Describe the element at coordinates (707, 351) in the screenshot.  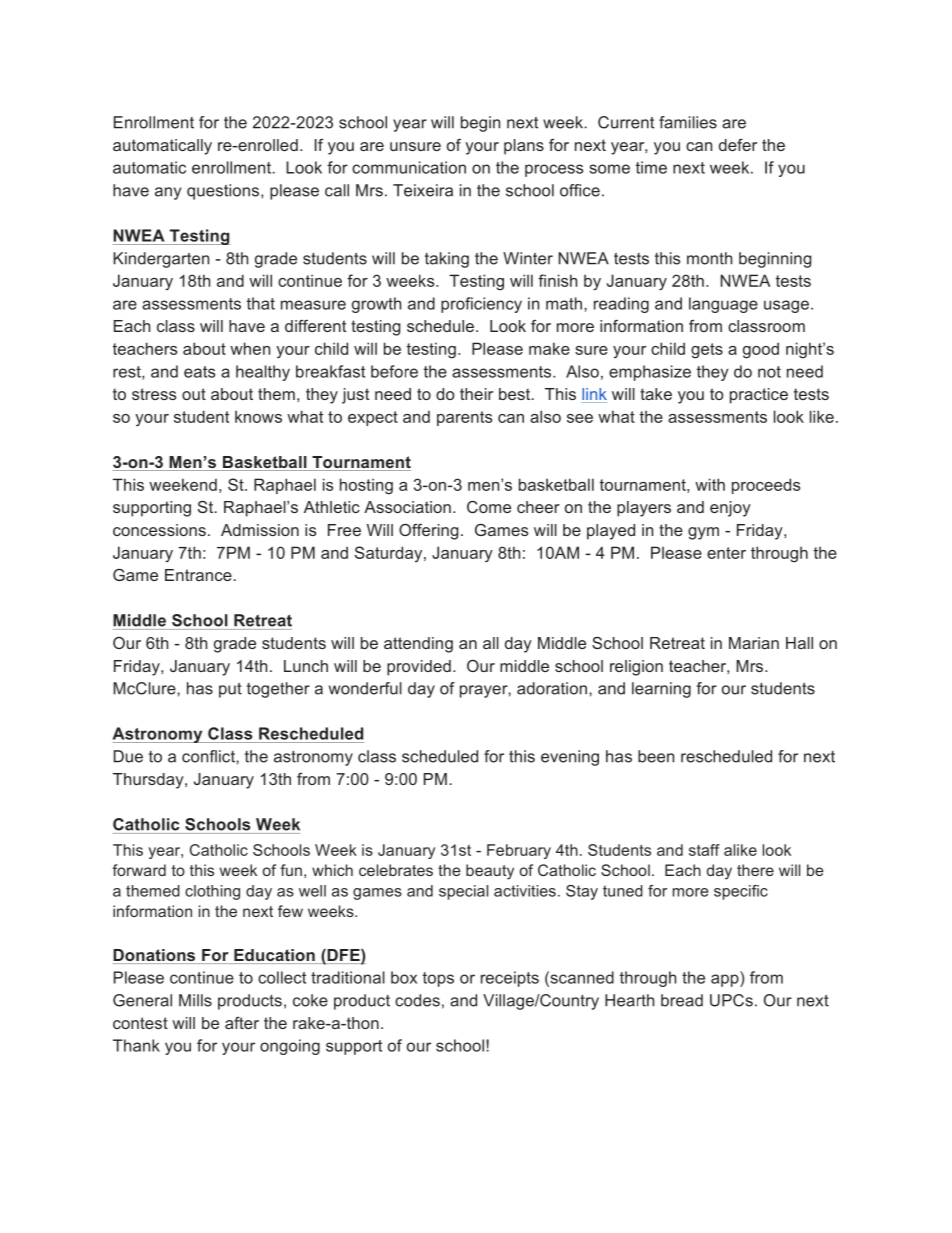
I see `gets` at that location.
